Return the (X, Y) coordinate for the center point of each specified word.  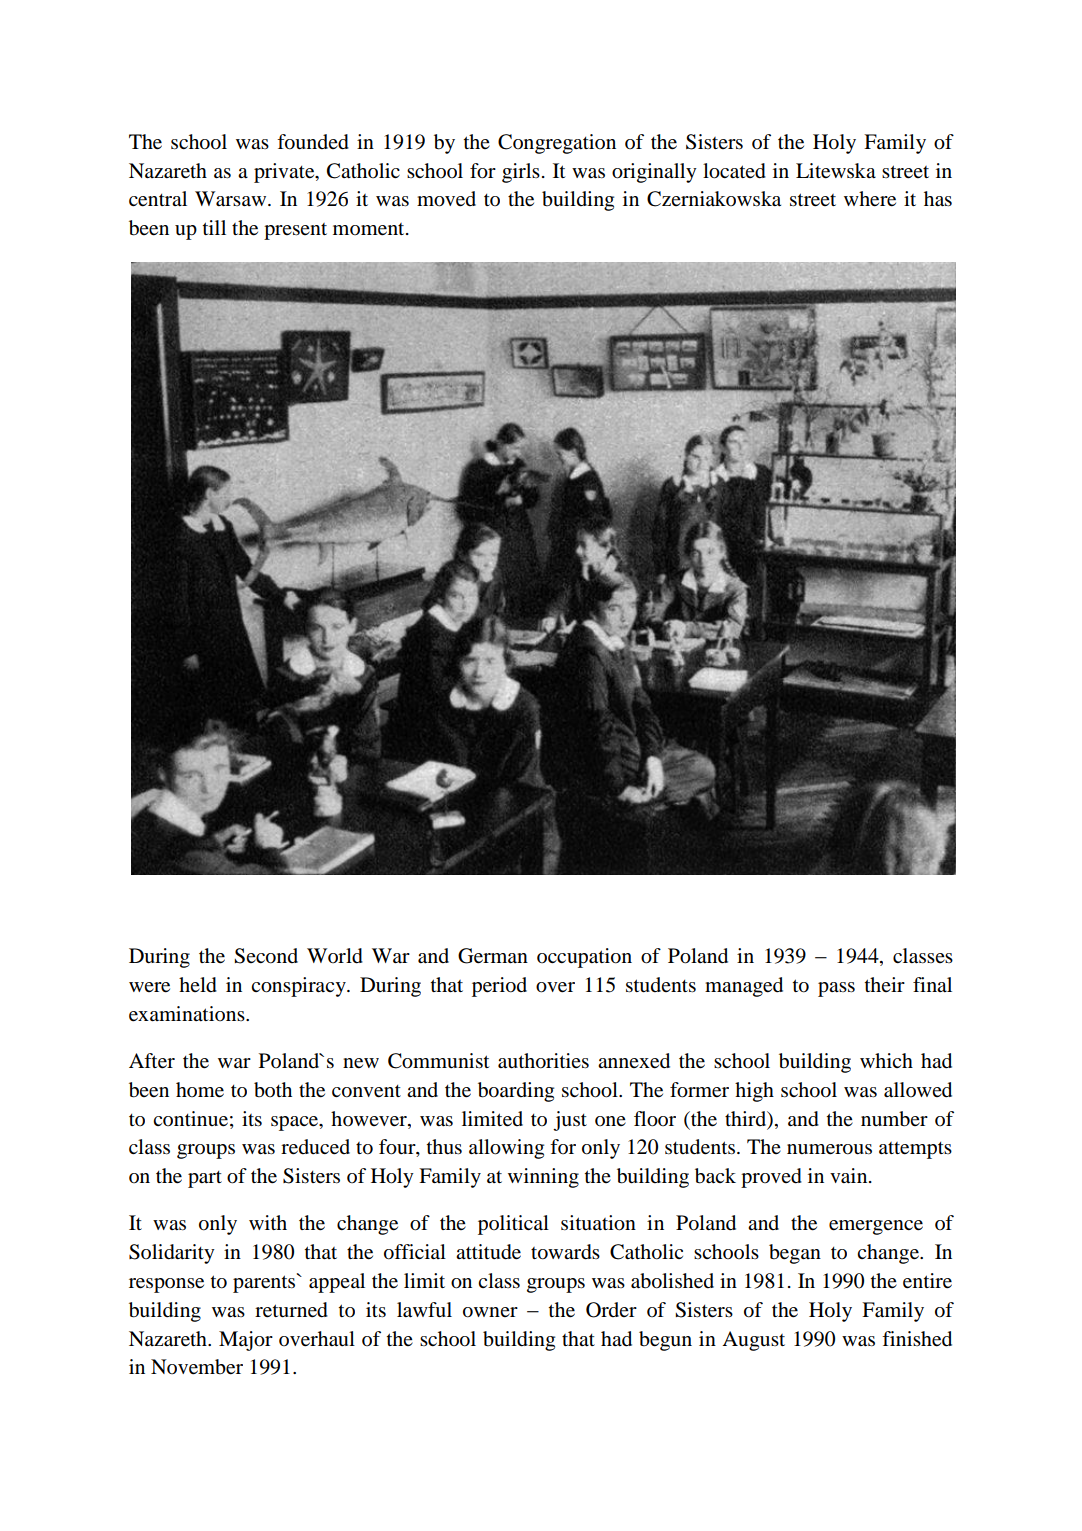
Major (246, 1341)
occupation (584, 958)
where (870, 199)
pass (836, 989)
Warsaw (232, 199)
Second (266, 956)
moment (370, 229)
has (938, 199)
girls (521, 173)
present (295, 231)
